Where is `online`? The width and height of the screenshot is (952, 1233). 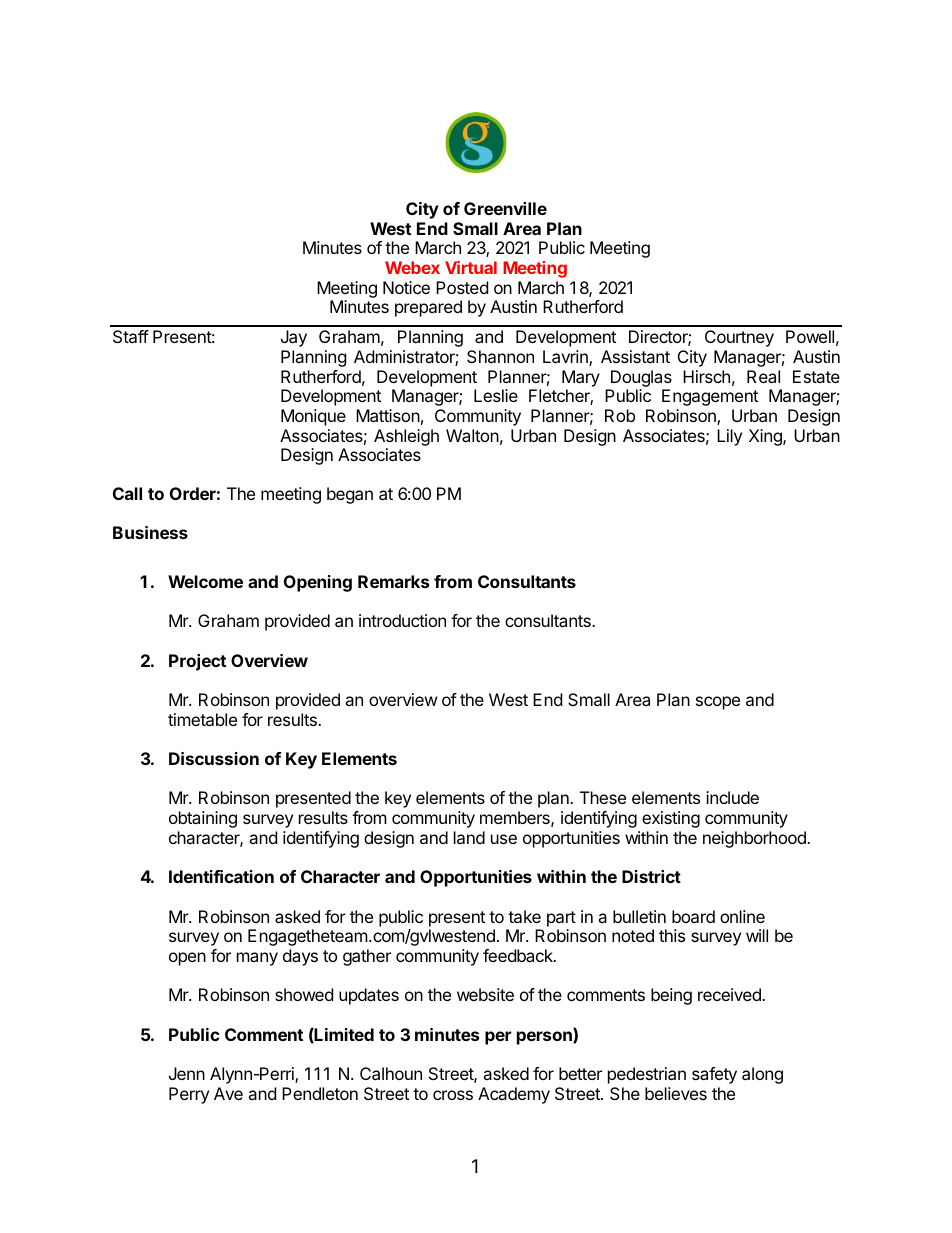 online is located at coordinates (742, 916).
